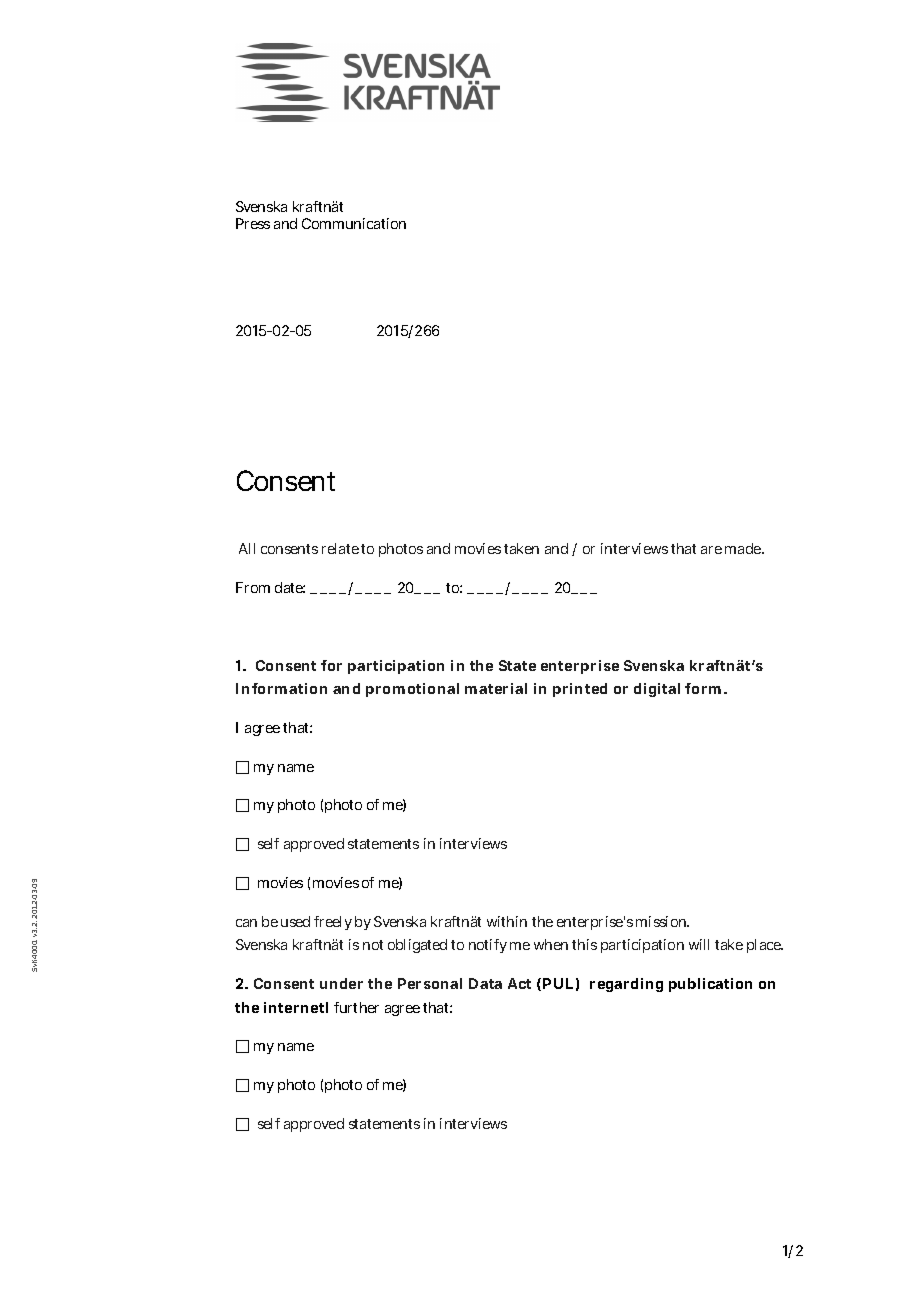  What do you see at coordinates (699, 944) in the page?
I see `will` at bounding box center [699, 944].
